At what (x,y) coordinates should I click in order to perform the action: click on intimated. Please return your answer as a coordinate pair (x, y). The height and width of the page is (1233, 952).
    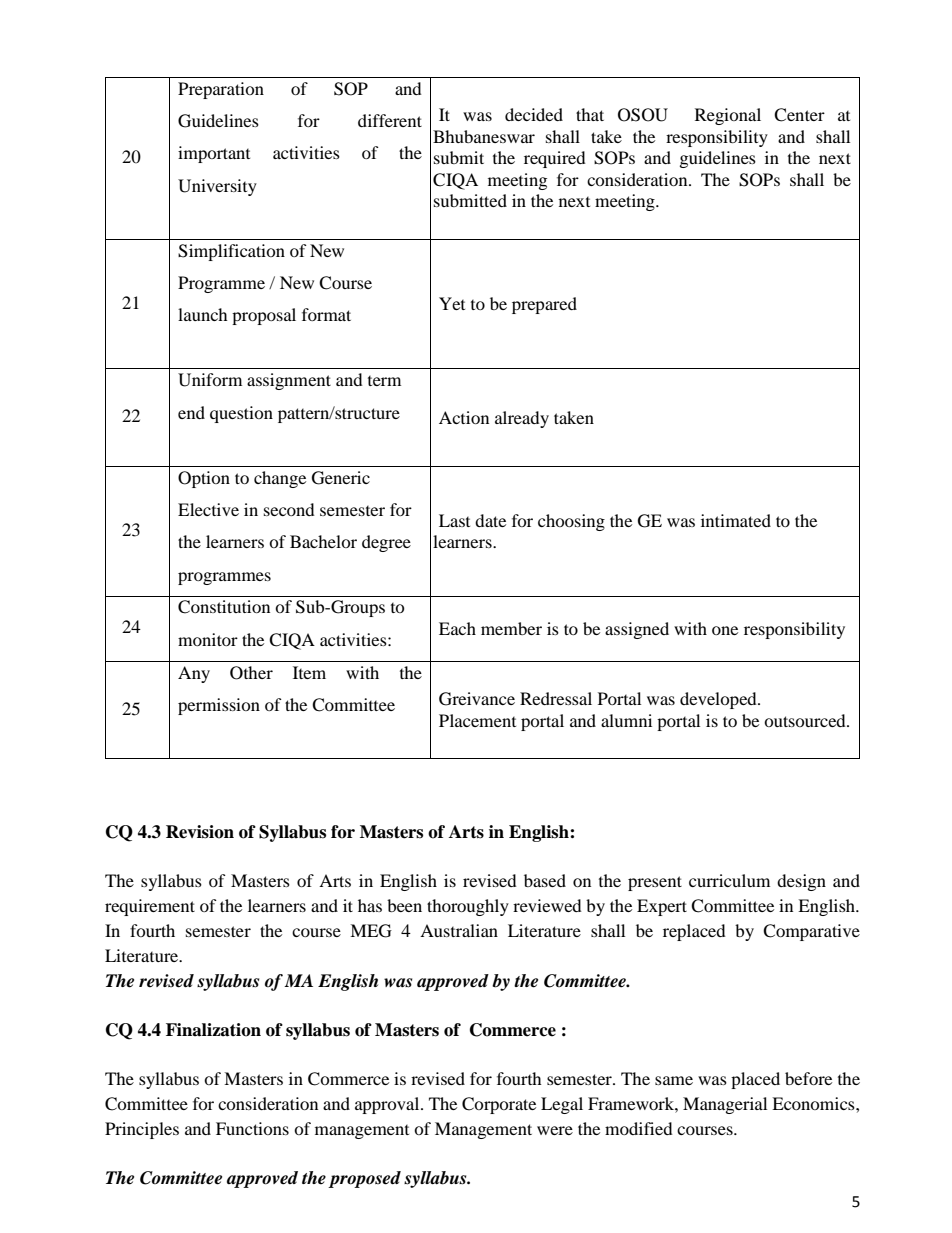
    Looking at the image, I should click on (736, 520).
